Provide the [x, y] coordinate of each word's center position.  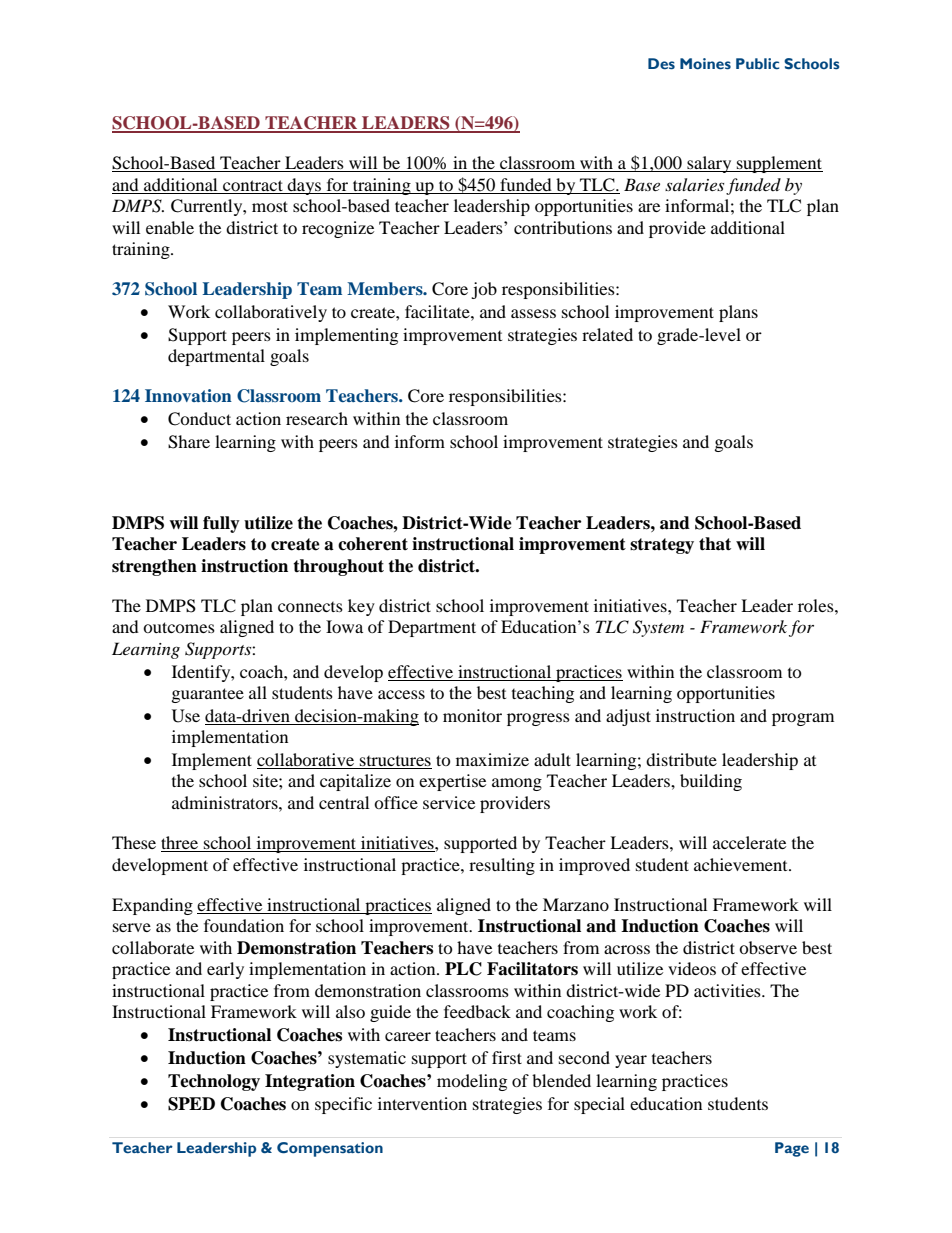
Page [792, 1149]
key [361, 607]
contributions [563, 227]
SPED [191, 1104]
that [715, 544]
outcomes [179, 627]
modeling [472, 1082]
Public [757, 63]
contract [253, 185]
